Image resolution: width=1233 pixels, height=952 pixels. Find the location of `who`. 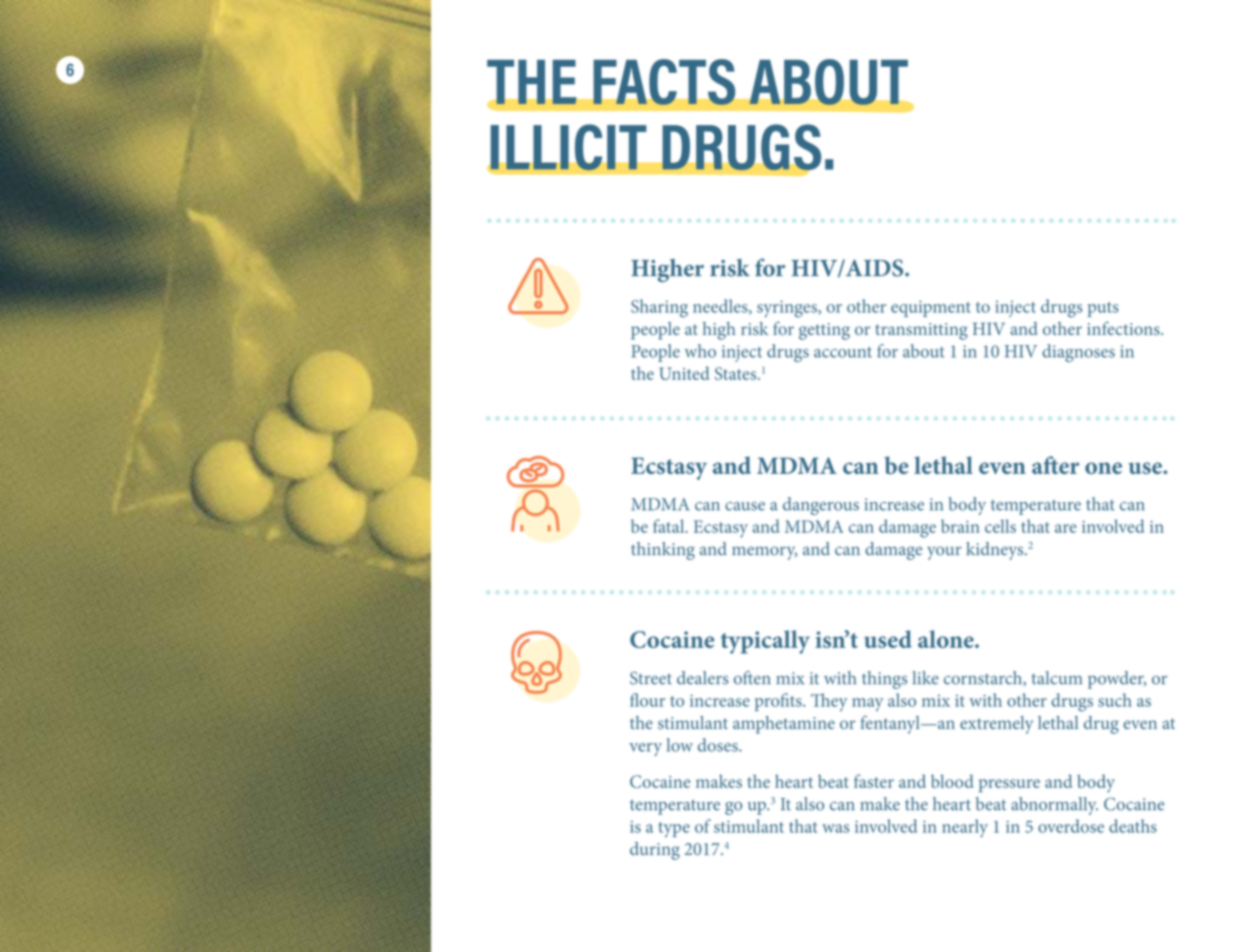

who is located at coordinates (700, 351).
